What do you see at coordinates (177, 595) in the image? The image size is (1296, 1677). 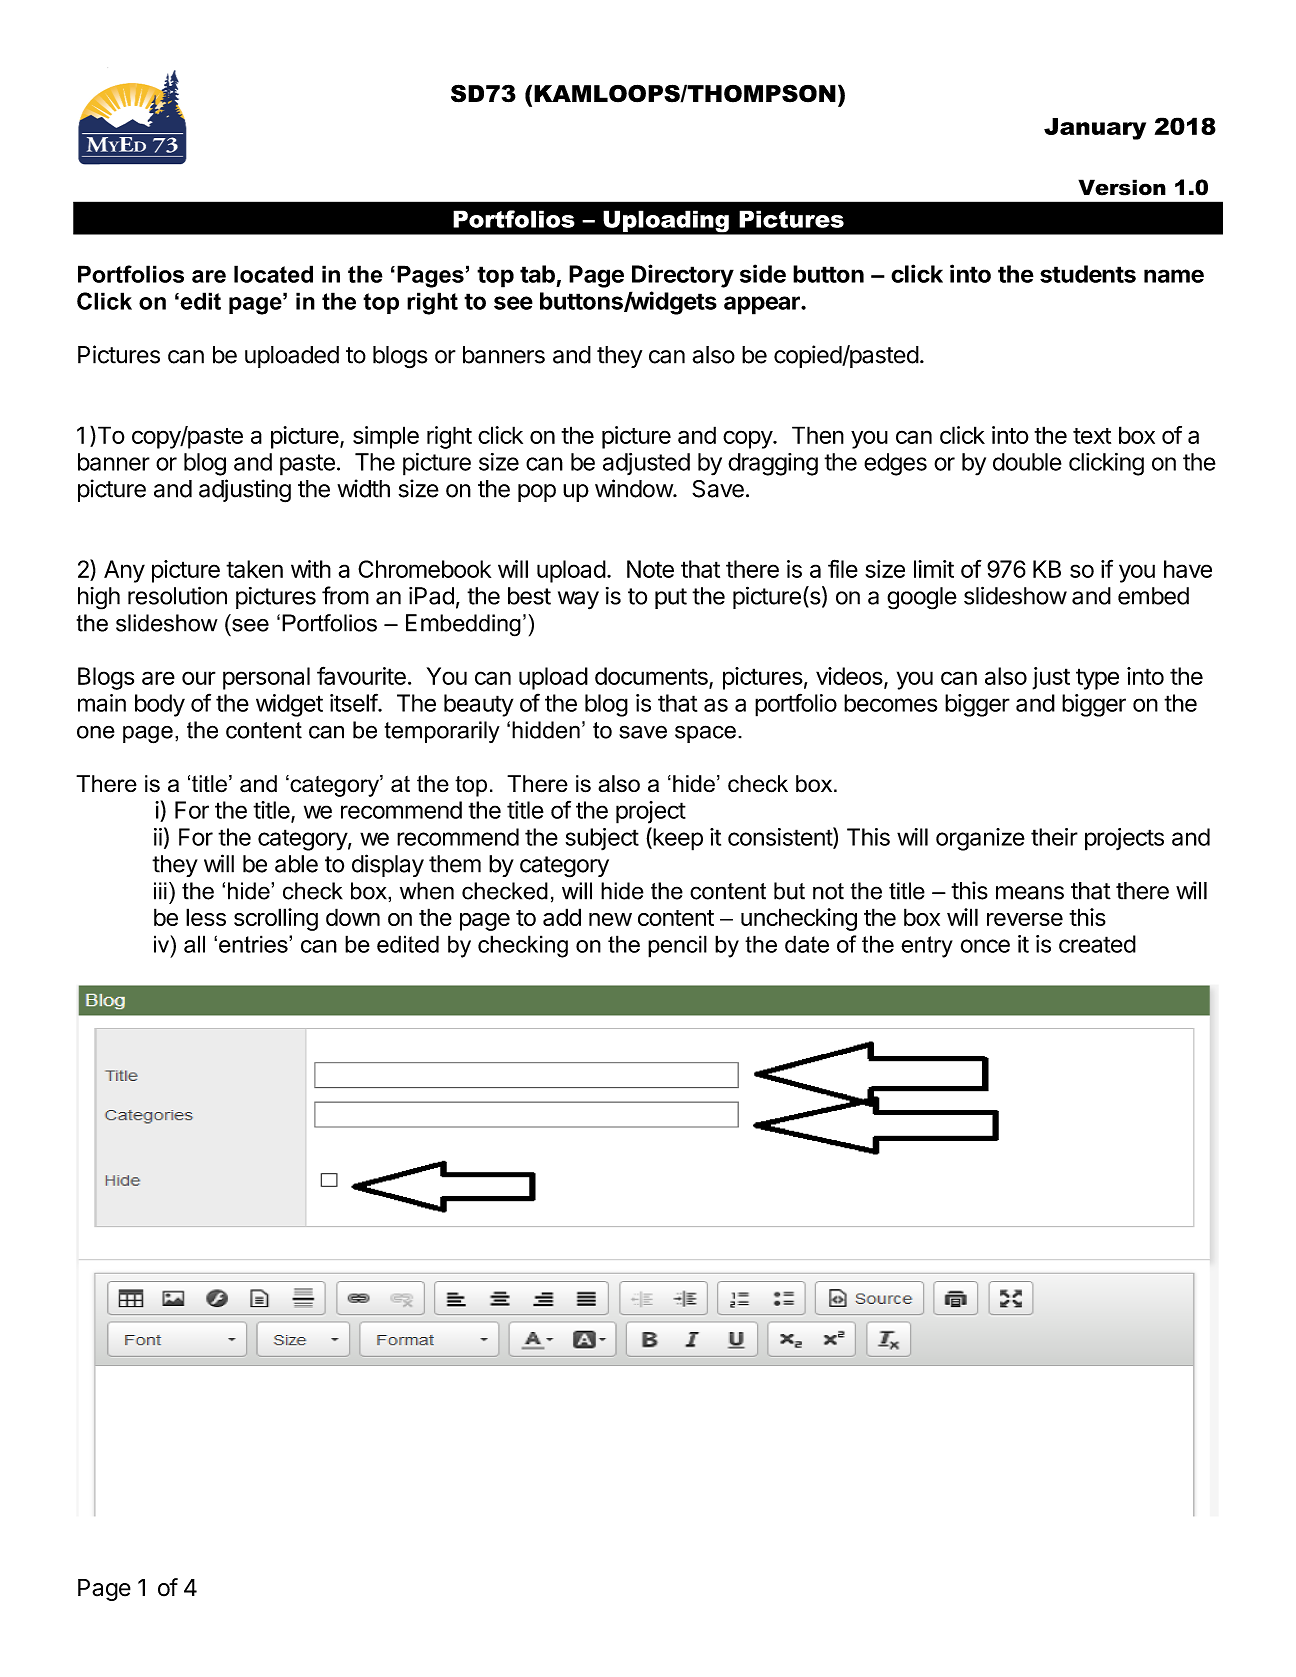 I see `resolution` at bounding box center [177, 595].
